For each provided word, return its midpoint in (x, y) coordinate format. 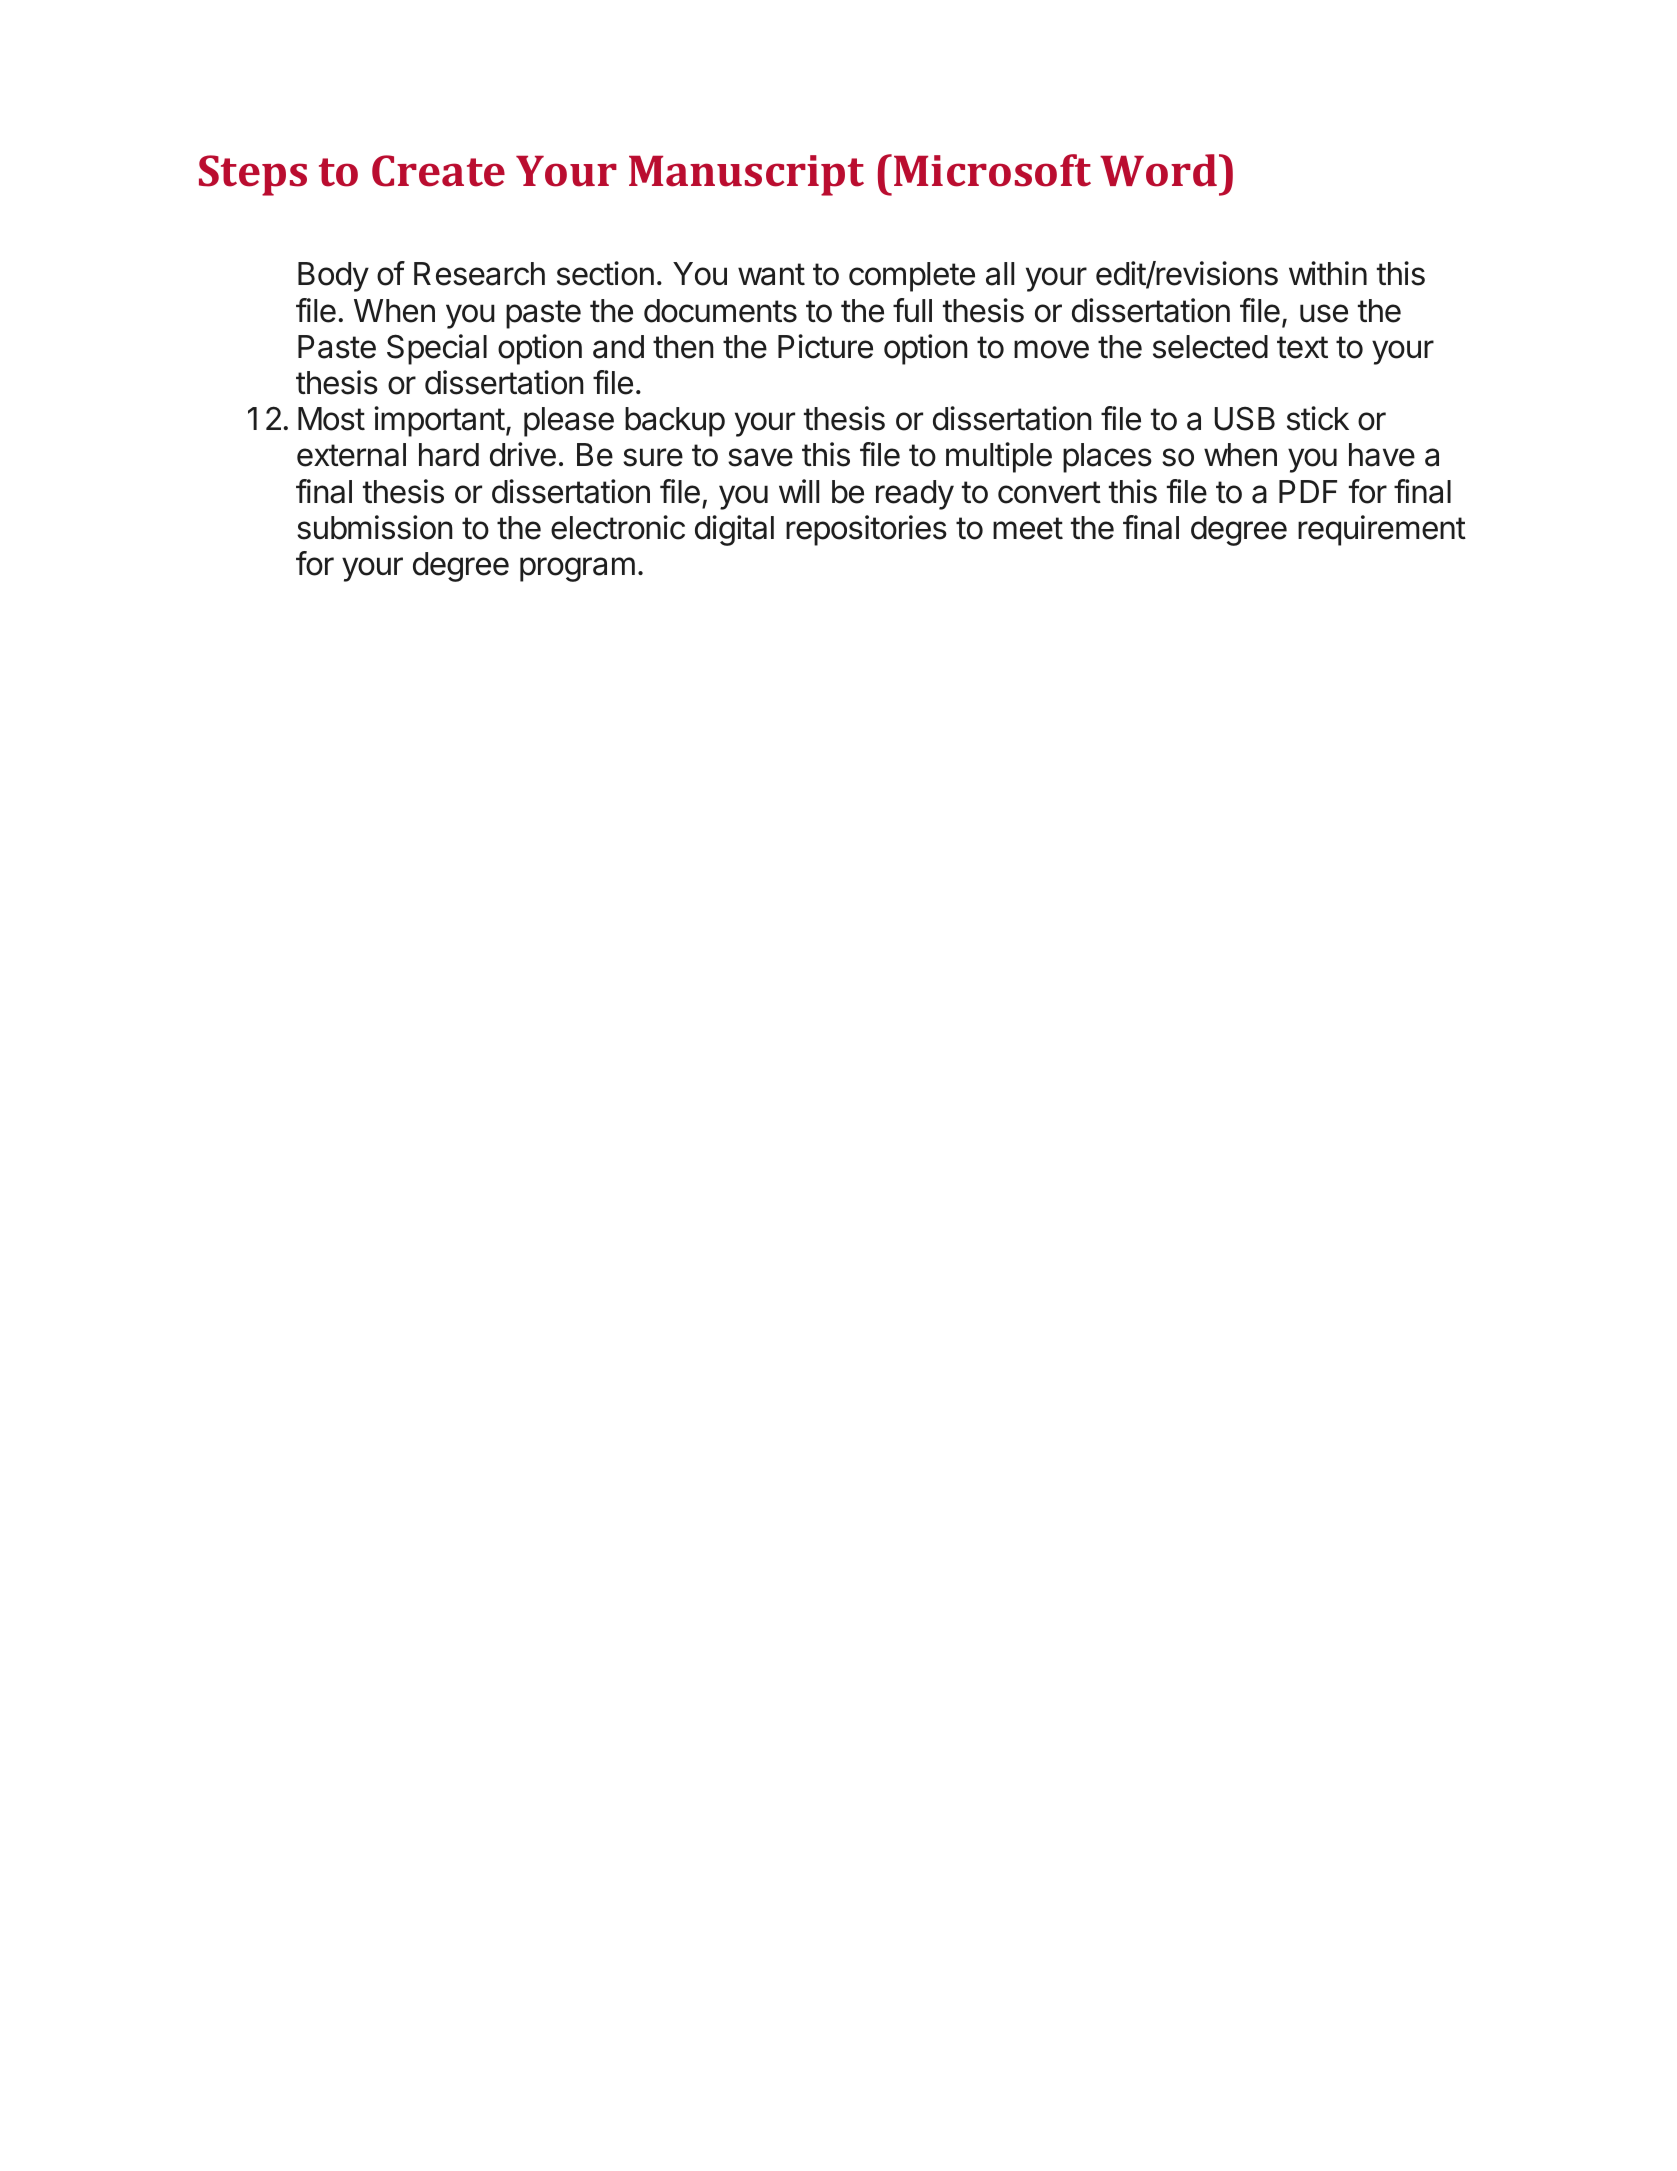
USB (1244, 418)
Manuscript (746, 175)
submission (375, 527)
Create (438, 171)
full (912, 310)
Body (333, 277)
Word (1158, 170)
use (1324, 313)
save (760, 457)
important (439, 421)
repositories (866, 530)
